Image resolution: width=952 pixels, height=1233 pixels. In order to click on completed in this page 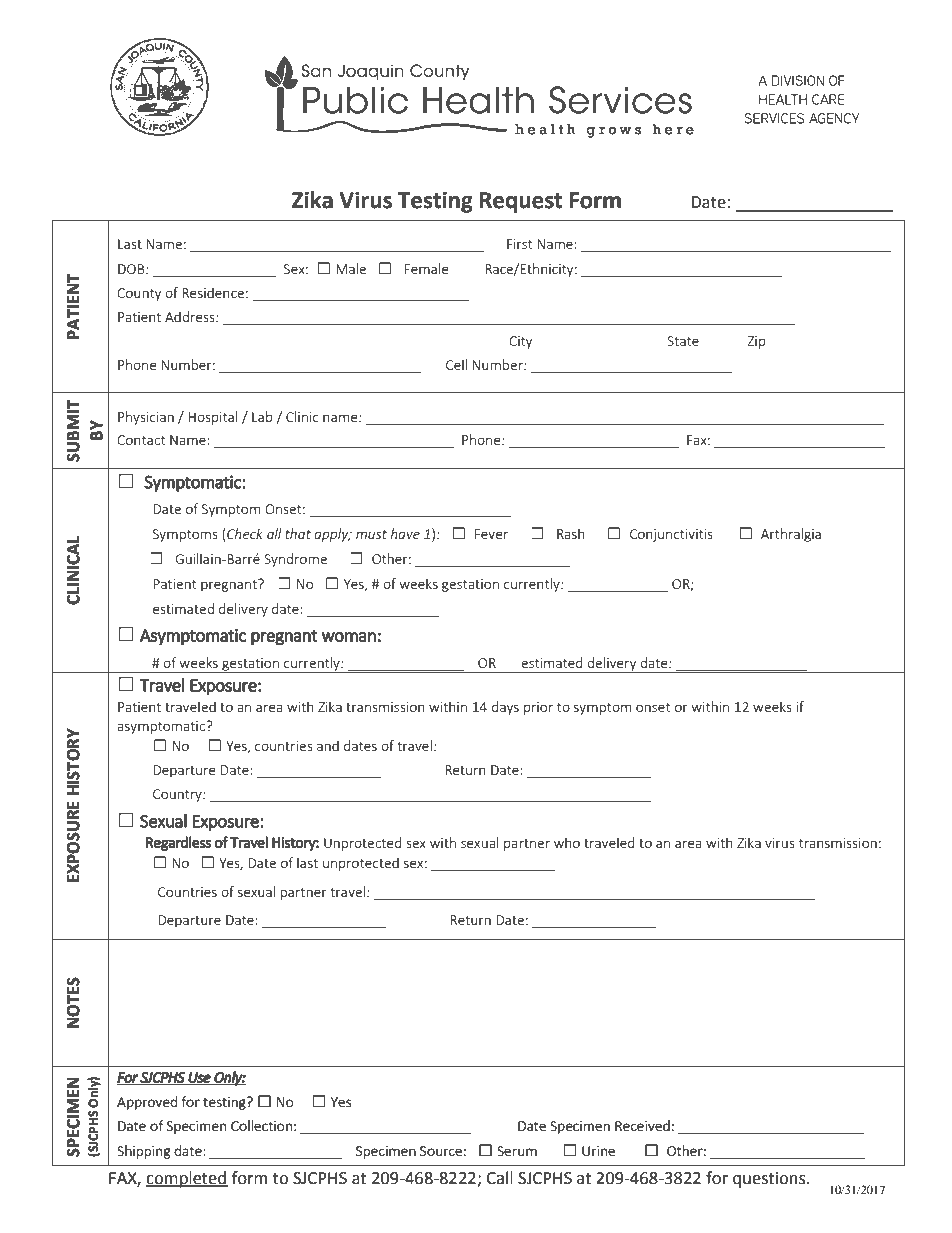, I will do `click(187, 1179)`.
